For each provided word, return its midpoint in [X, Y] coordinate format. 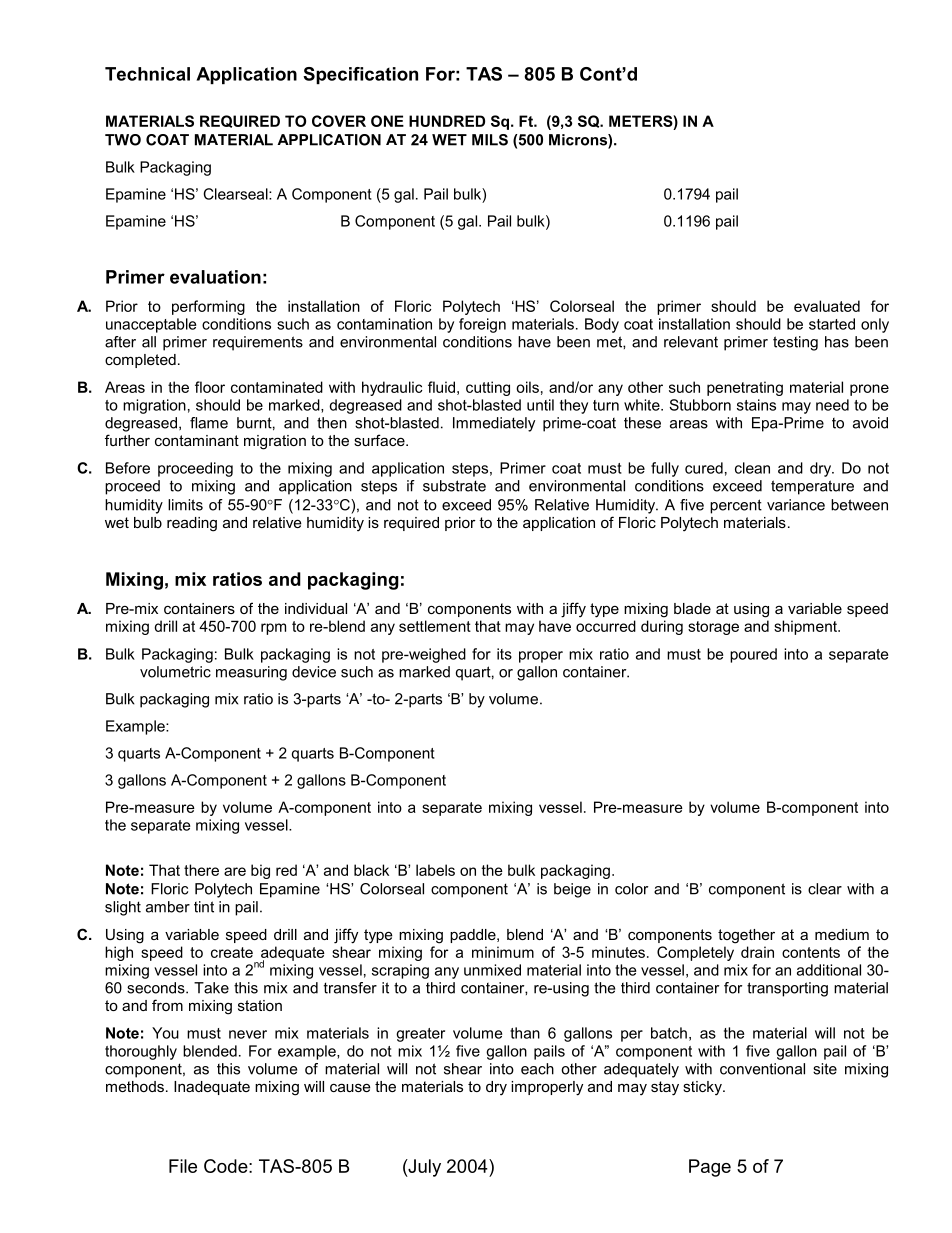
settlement [435, 626]
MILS [490, 140]
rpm [273, 629]
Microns [579, 141]
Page [710, 1168]
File [183, 1166]
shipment [806, 627]
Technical [147, 74]
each [537, 1069]
